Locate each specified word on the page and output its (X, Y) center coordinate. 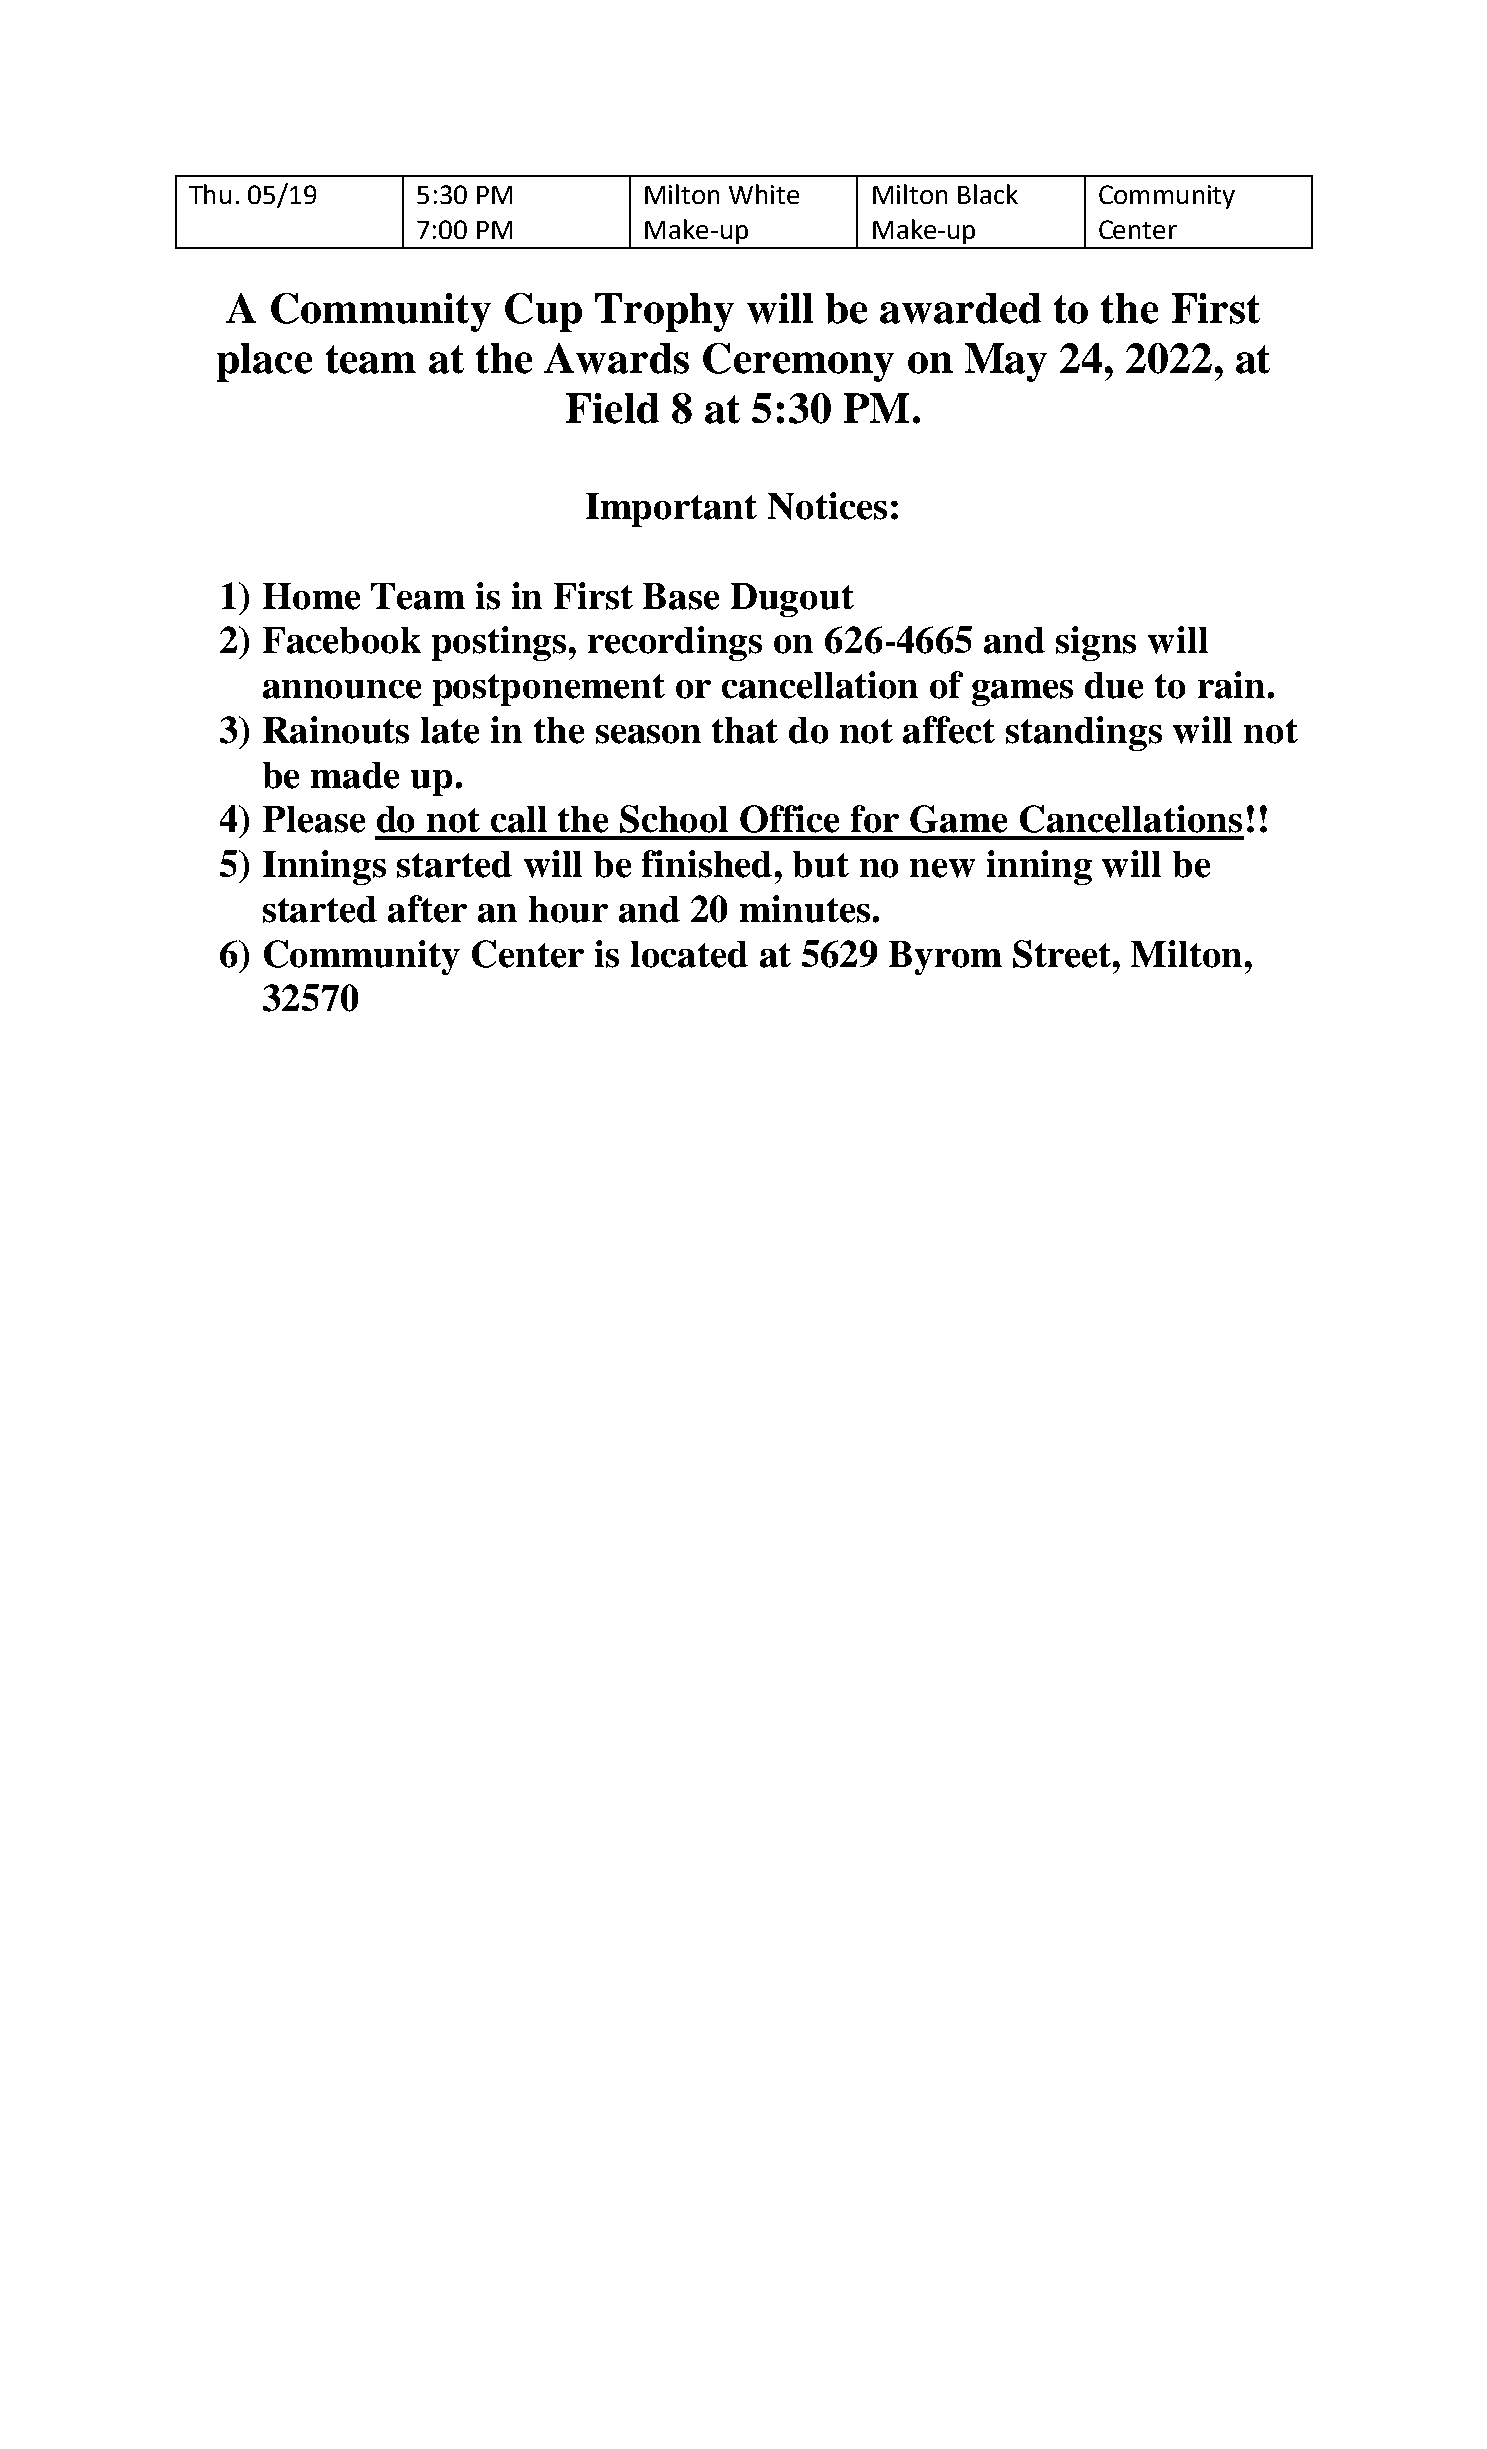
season (648, 734)
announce (342, 689)
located (689, 954)
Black (988, 194)
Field (612, 408)
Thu (210, 194)
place (264, 362)
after (427, 909)
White (764, 194)
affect (949, 730)
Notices (827, 506)
